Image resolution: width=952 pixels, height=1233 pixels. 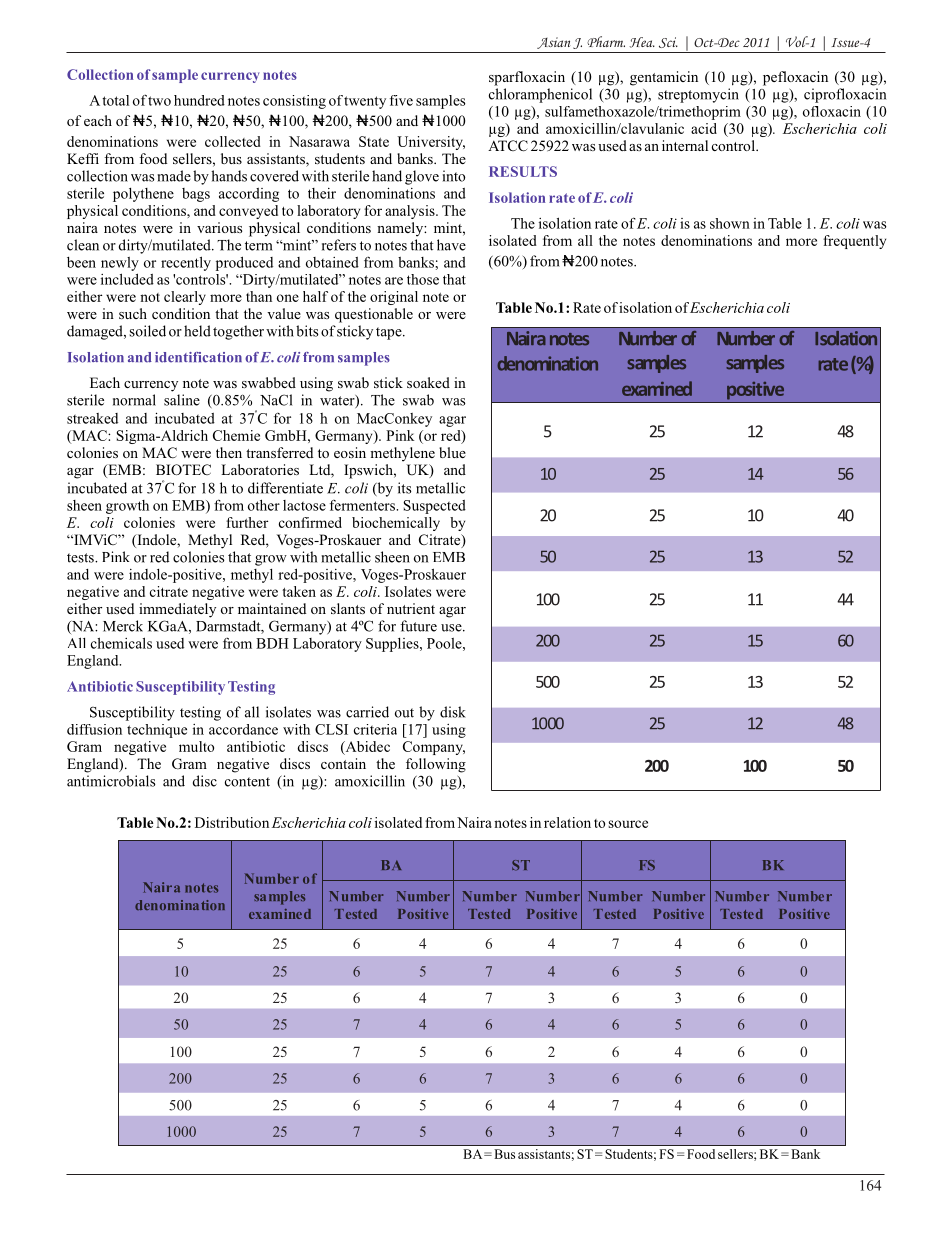 I want to click on chloramphenicol, so click(x=540, y=95).
